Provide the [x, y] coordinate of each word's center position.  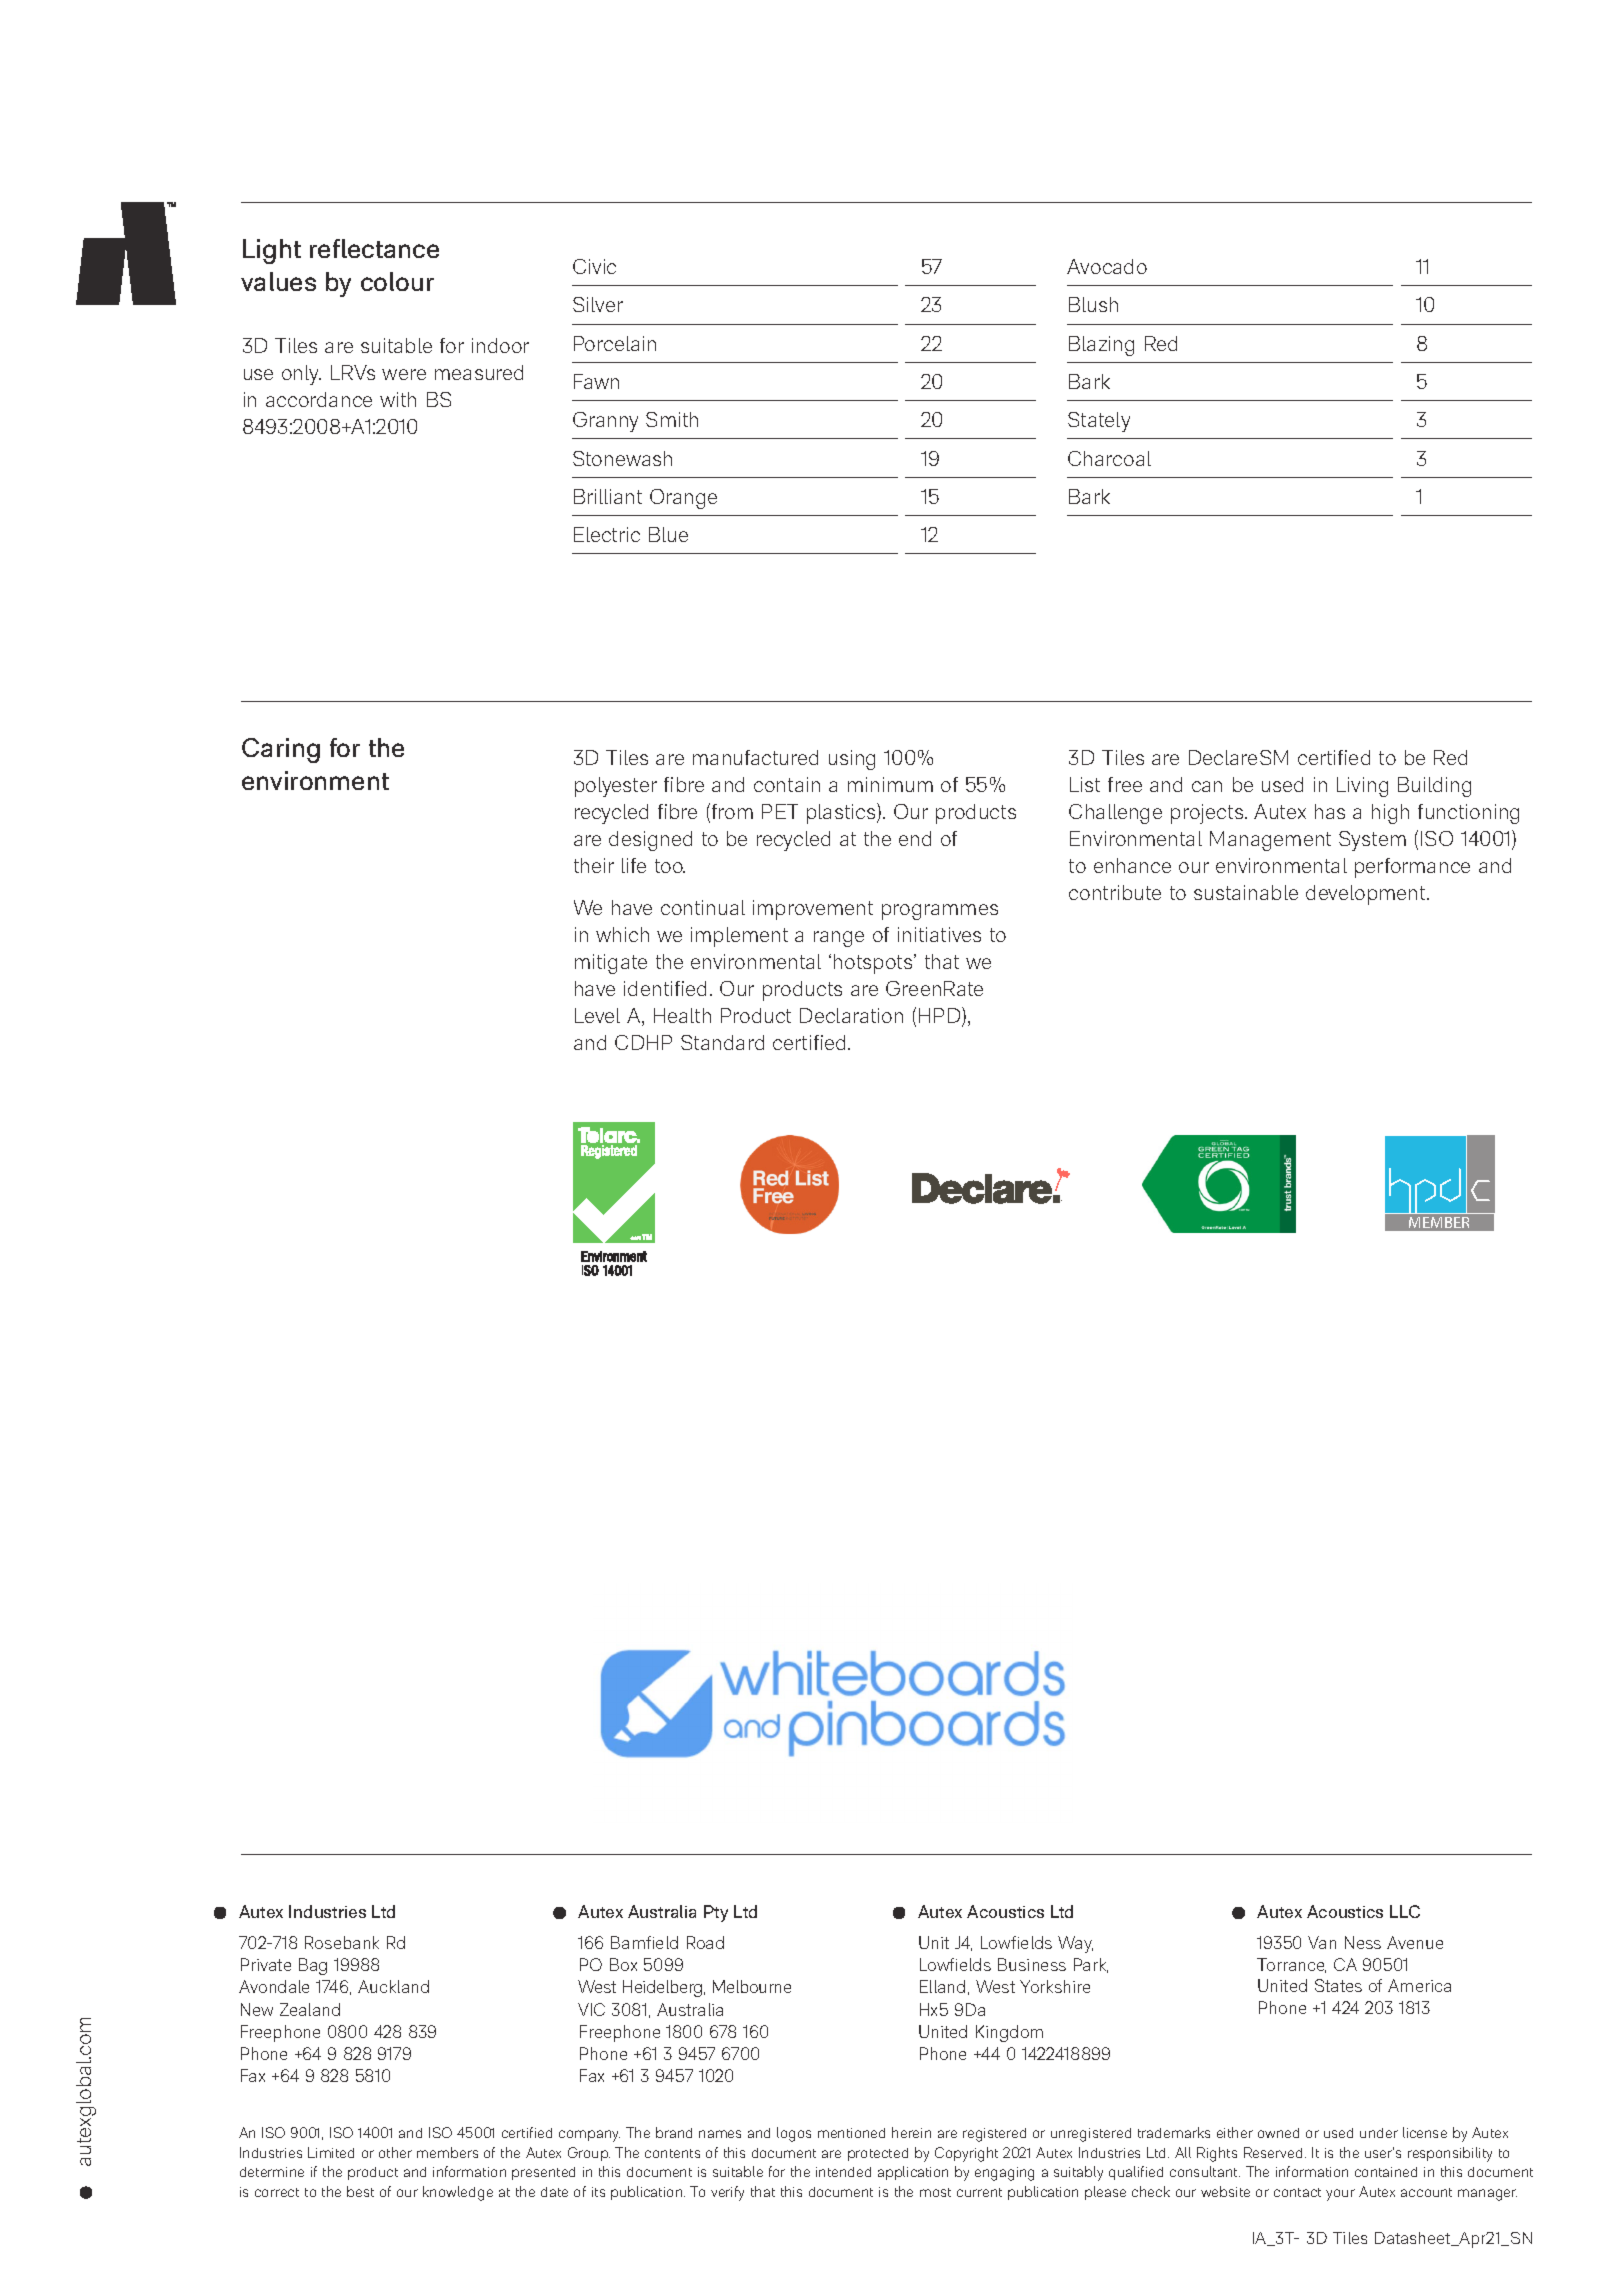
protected [878, 2154]
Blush [1093, 304]
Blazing [1101, 346]
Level [597, 1015]
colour [397, 281]
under [1379, 2133]
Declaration [851, 1015]
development [1367, 895]
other [395, 2152]
